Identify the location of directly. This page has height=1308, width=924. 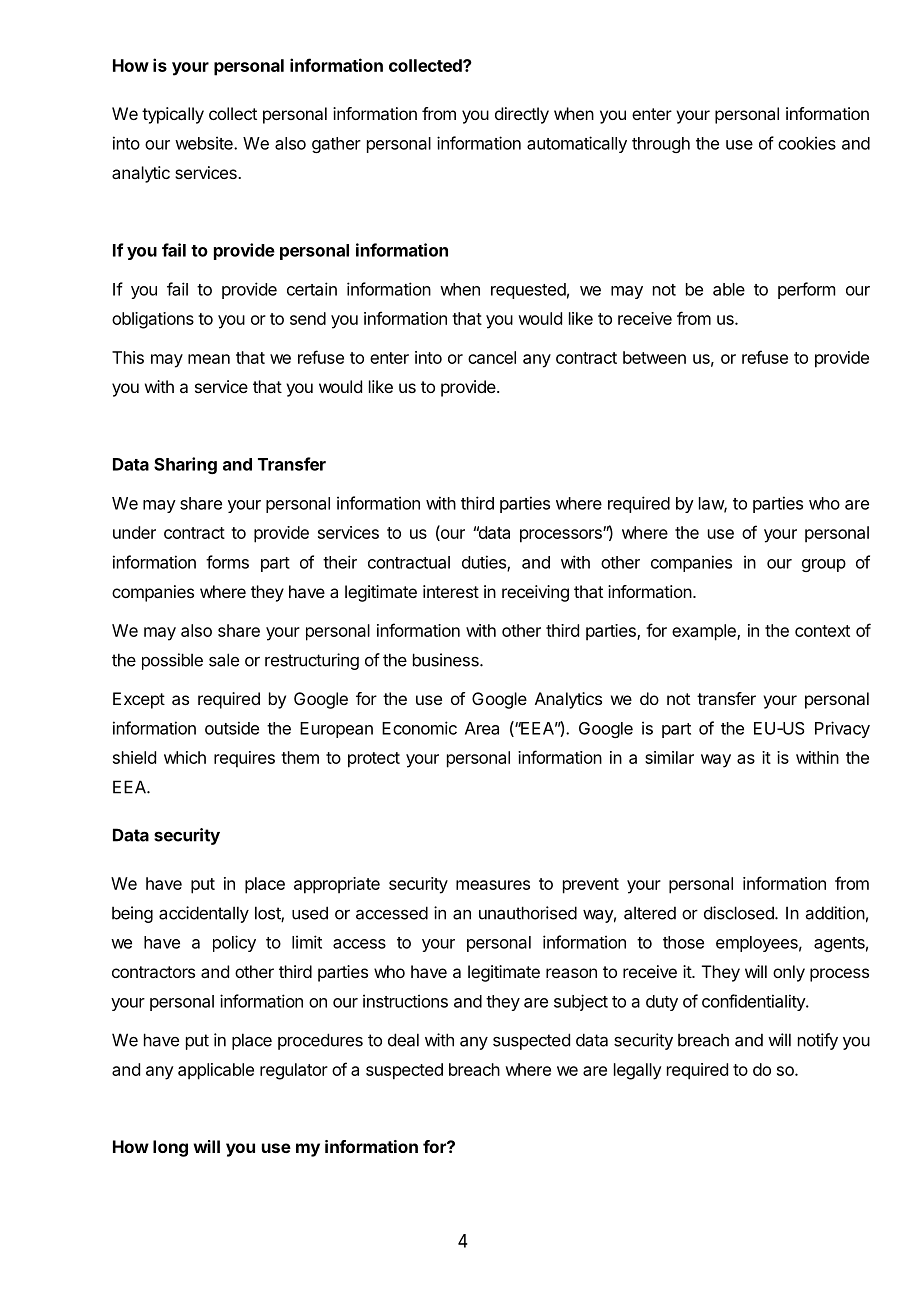
(522, 115).
